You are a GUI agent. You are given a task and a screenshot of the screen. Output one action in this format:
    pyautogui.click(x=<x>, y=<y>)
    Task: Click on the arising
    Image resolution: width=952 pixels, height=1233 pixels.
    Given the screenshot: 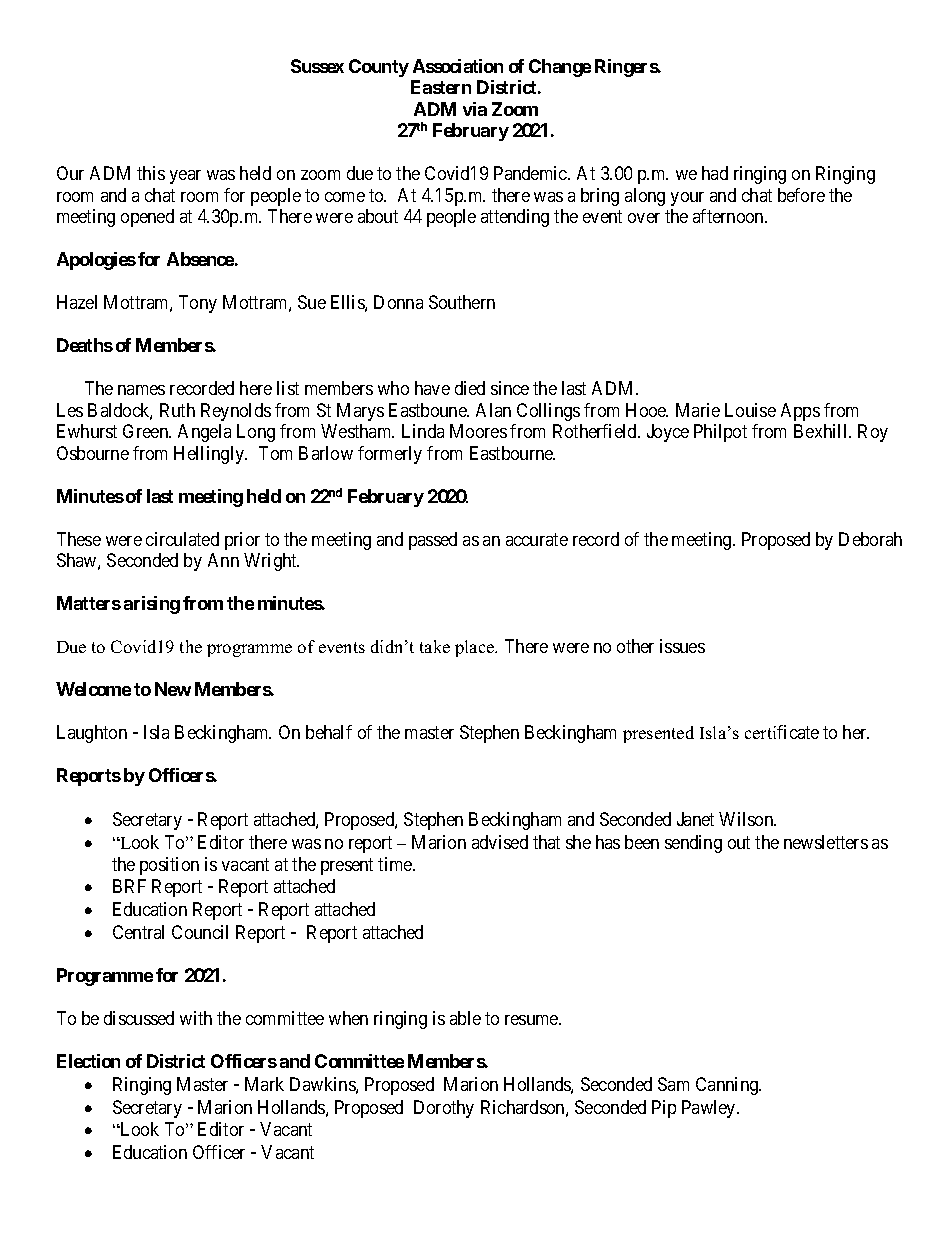 What is the action you would take?
    pyautogui.click(x=152, y=605)
